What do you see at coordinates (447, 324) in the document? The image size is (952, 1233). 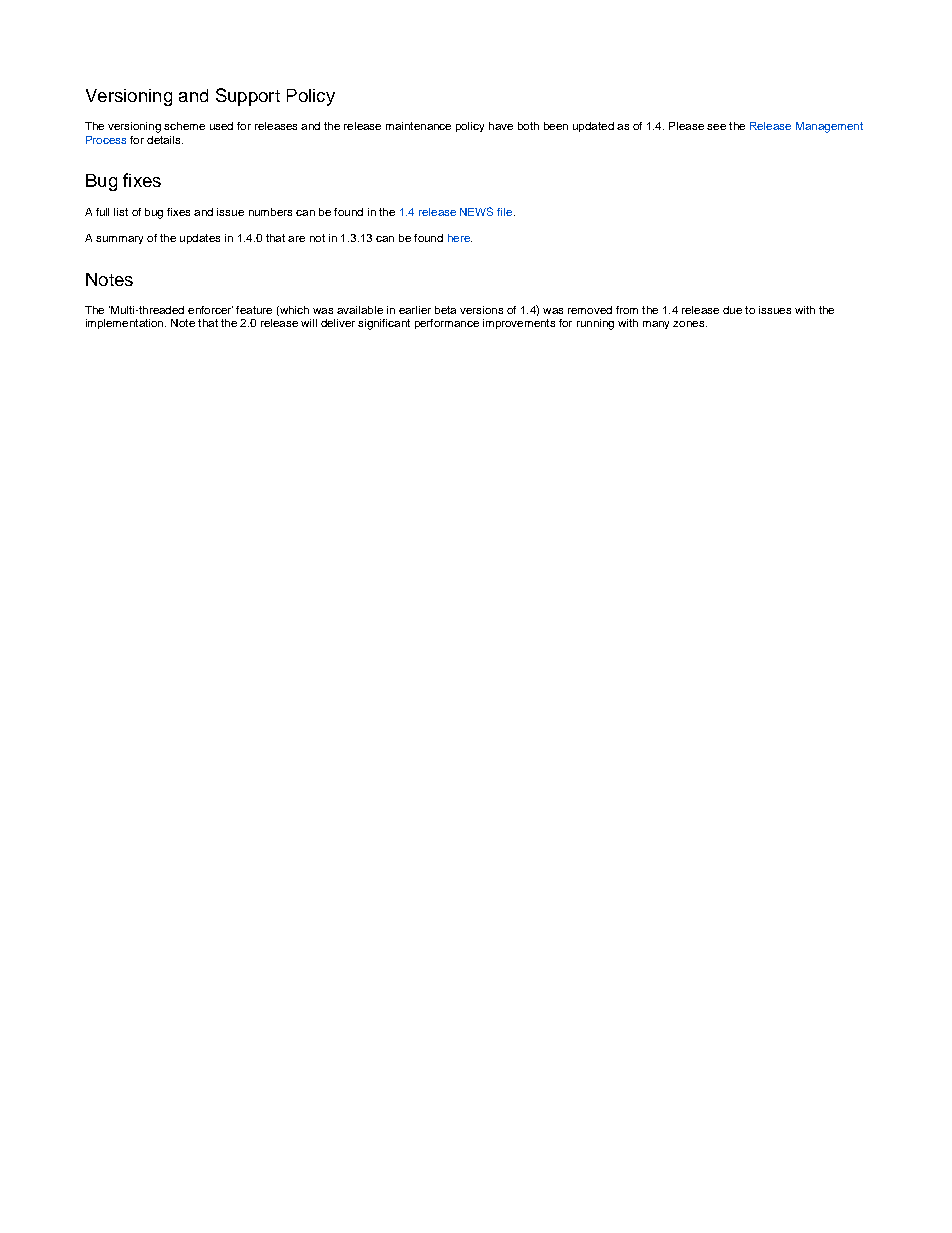 I see `performance` at bounding box center [447, 324].
